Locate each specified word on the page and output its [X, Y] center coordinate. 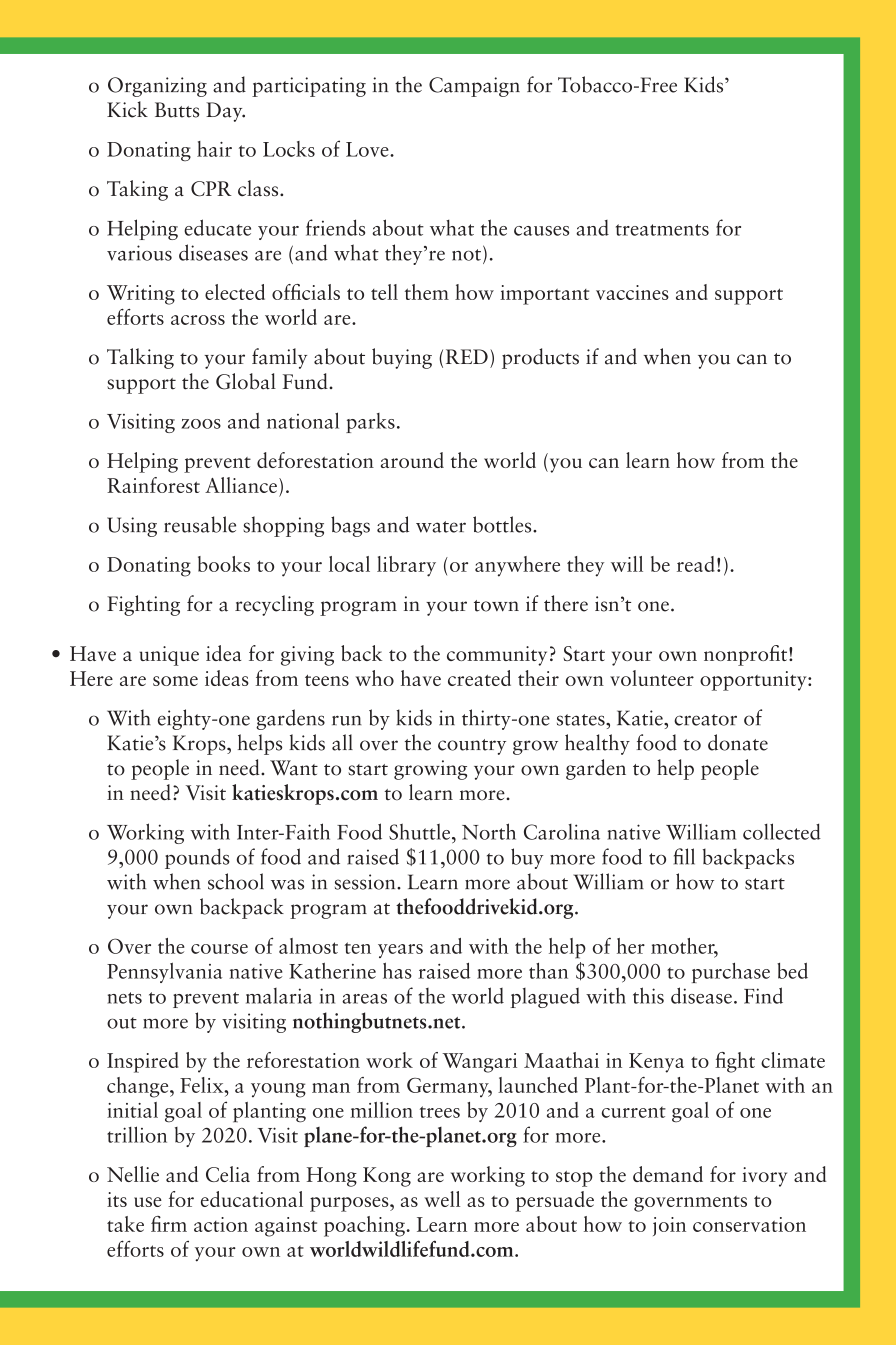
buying [402, 358]
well [442, 1199]
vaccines [632, 292]
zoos [201, 424]
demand [668, 1174]
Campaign [474, 87]
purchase [731, 972]
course [219, 949]
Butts [177, 110]
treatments [662, 230]
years [400, 951]
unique [169, 656]
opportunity [754, 681]
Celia [228, 1174]
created [479, 678]
